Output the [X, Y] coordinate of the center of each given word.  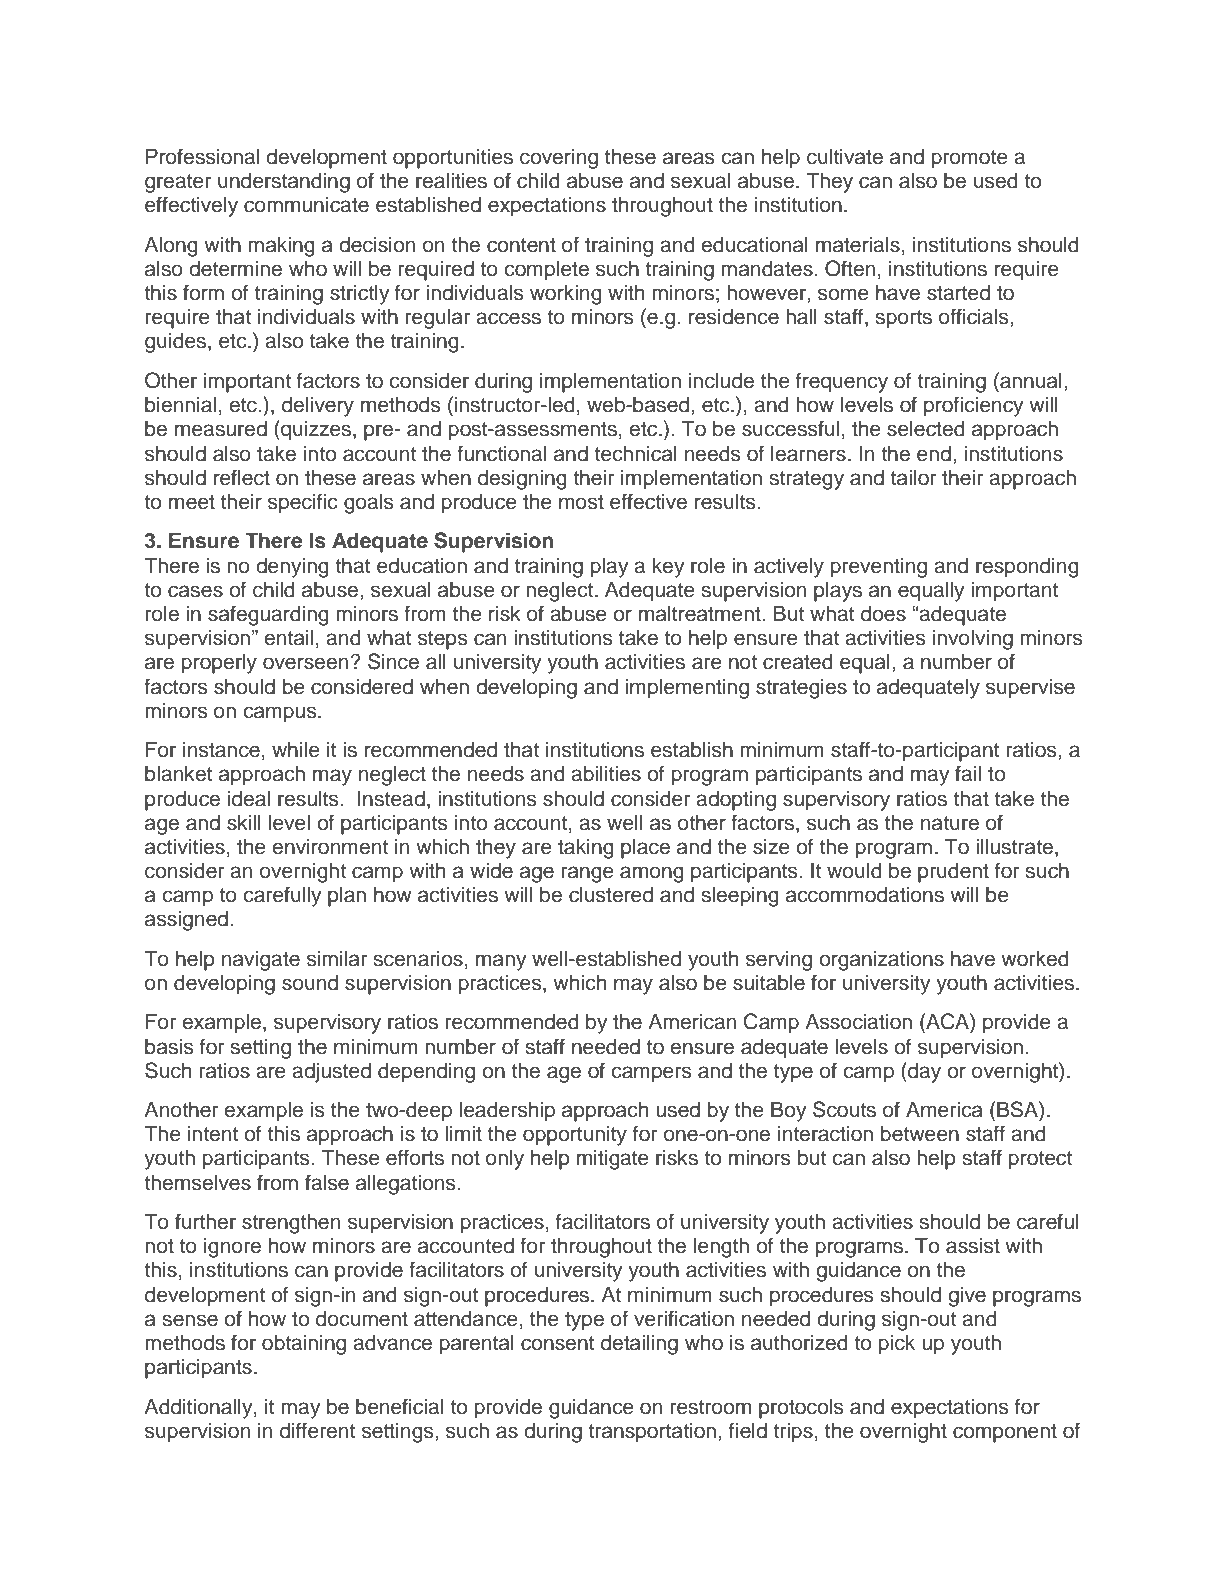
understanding [284, 182]
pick [897, 1345]
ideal [249, 798]
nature [950, 823]
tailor [914, 477]
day [923, 1072]
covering [559, 159]
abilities [606, 773]
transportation [652, 1432]
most [581, 502]
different [317, 1430]
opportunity [575, 1135]
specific [303, 503]
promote [970, 159]
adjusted [331, 1072]
